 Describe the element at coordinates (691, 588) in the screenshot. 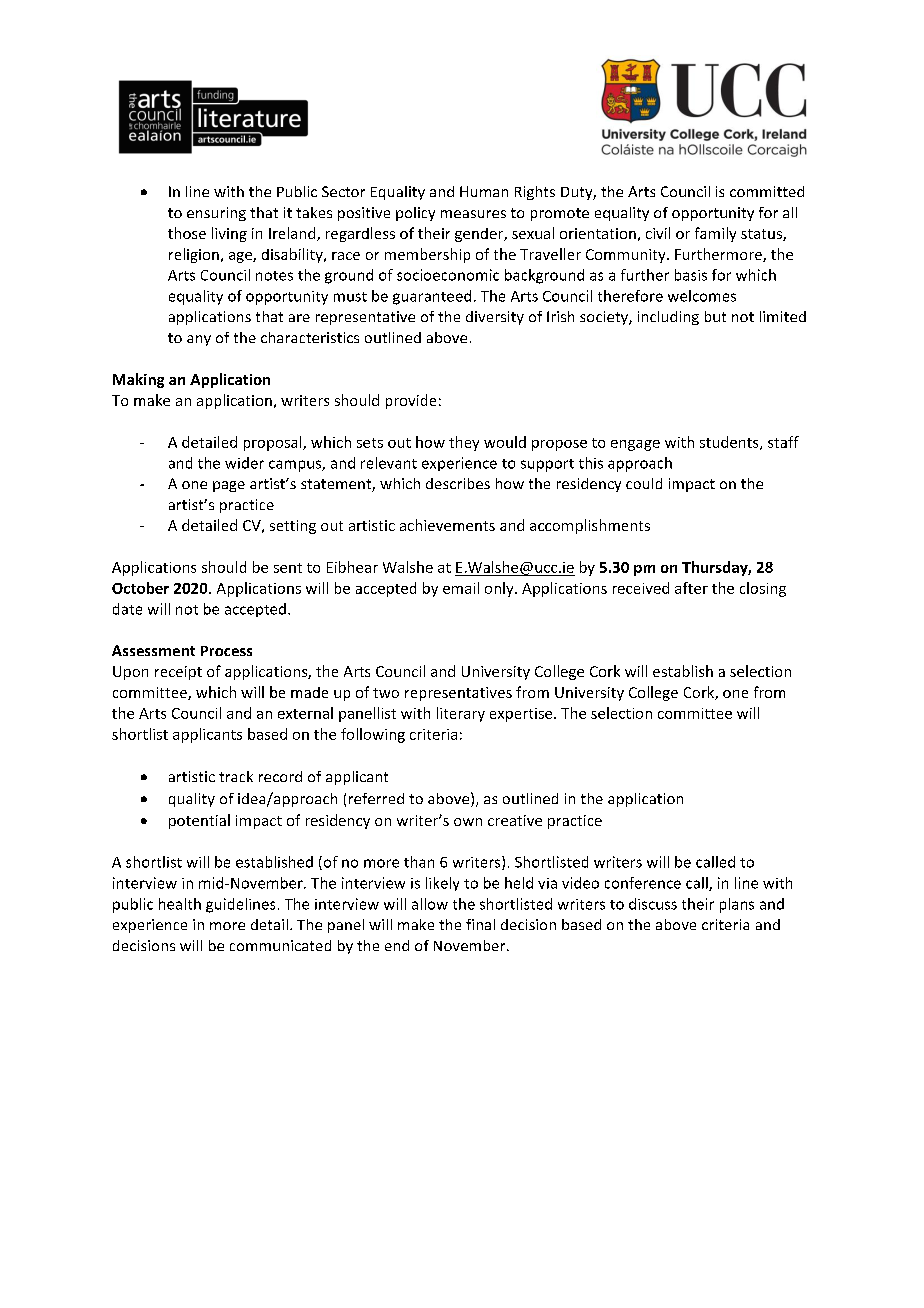

I see `after` at that location.
